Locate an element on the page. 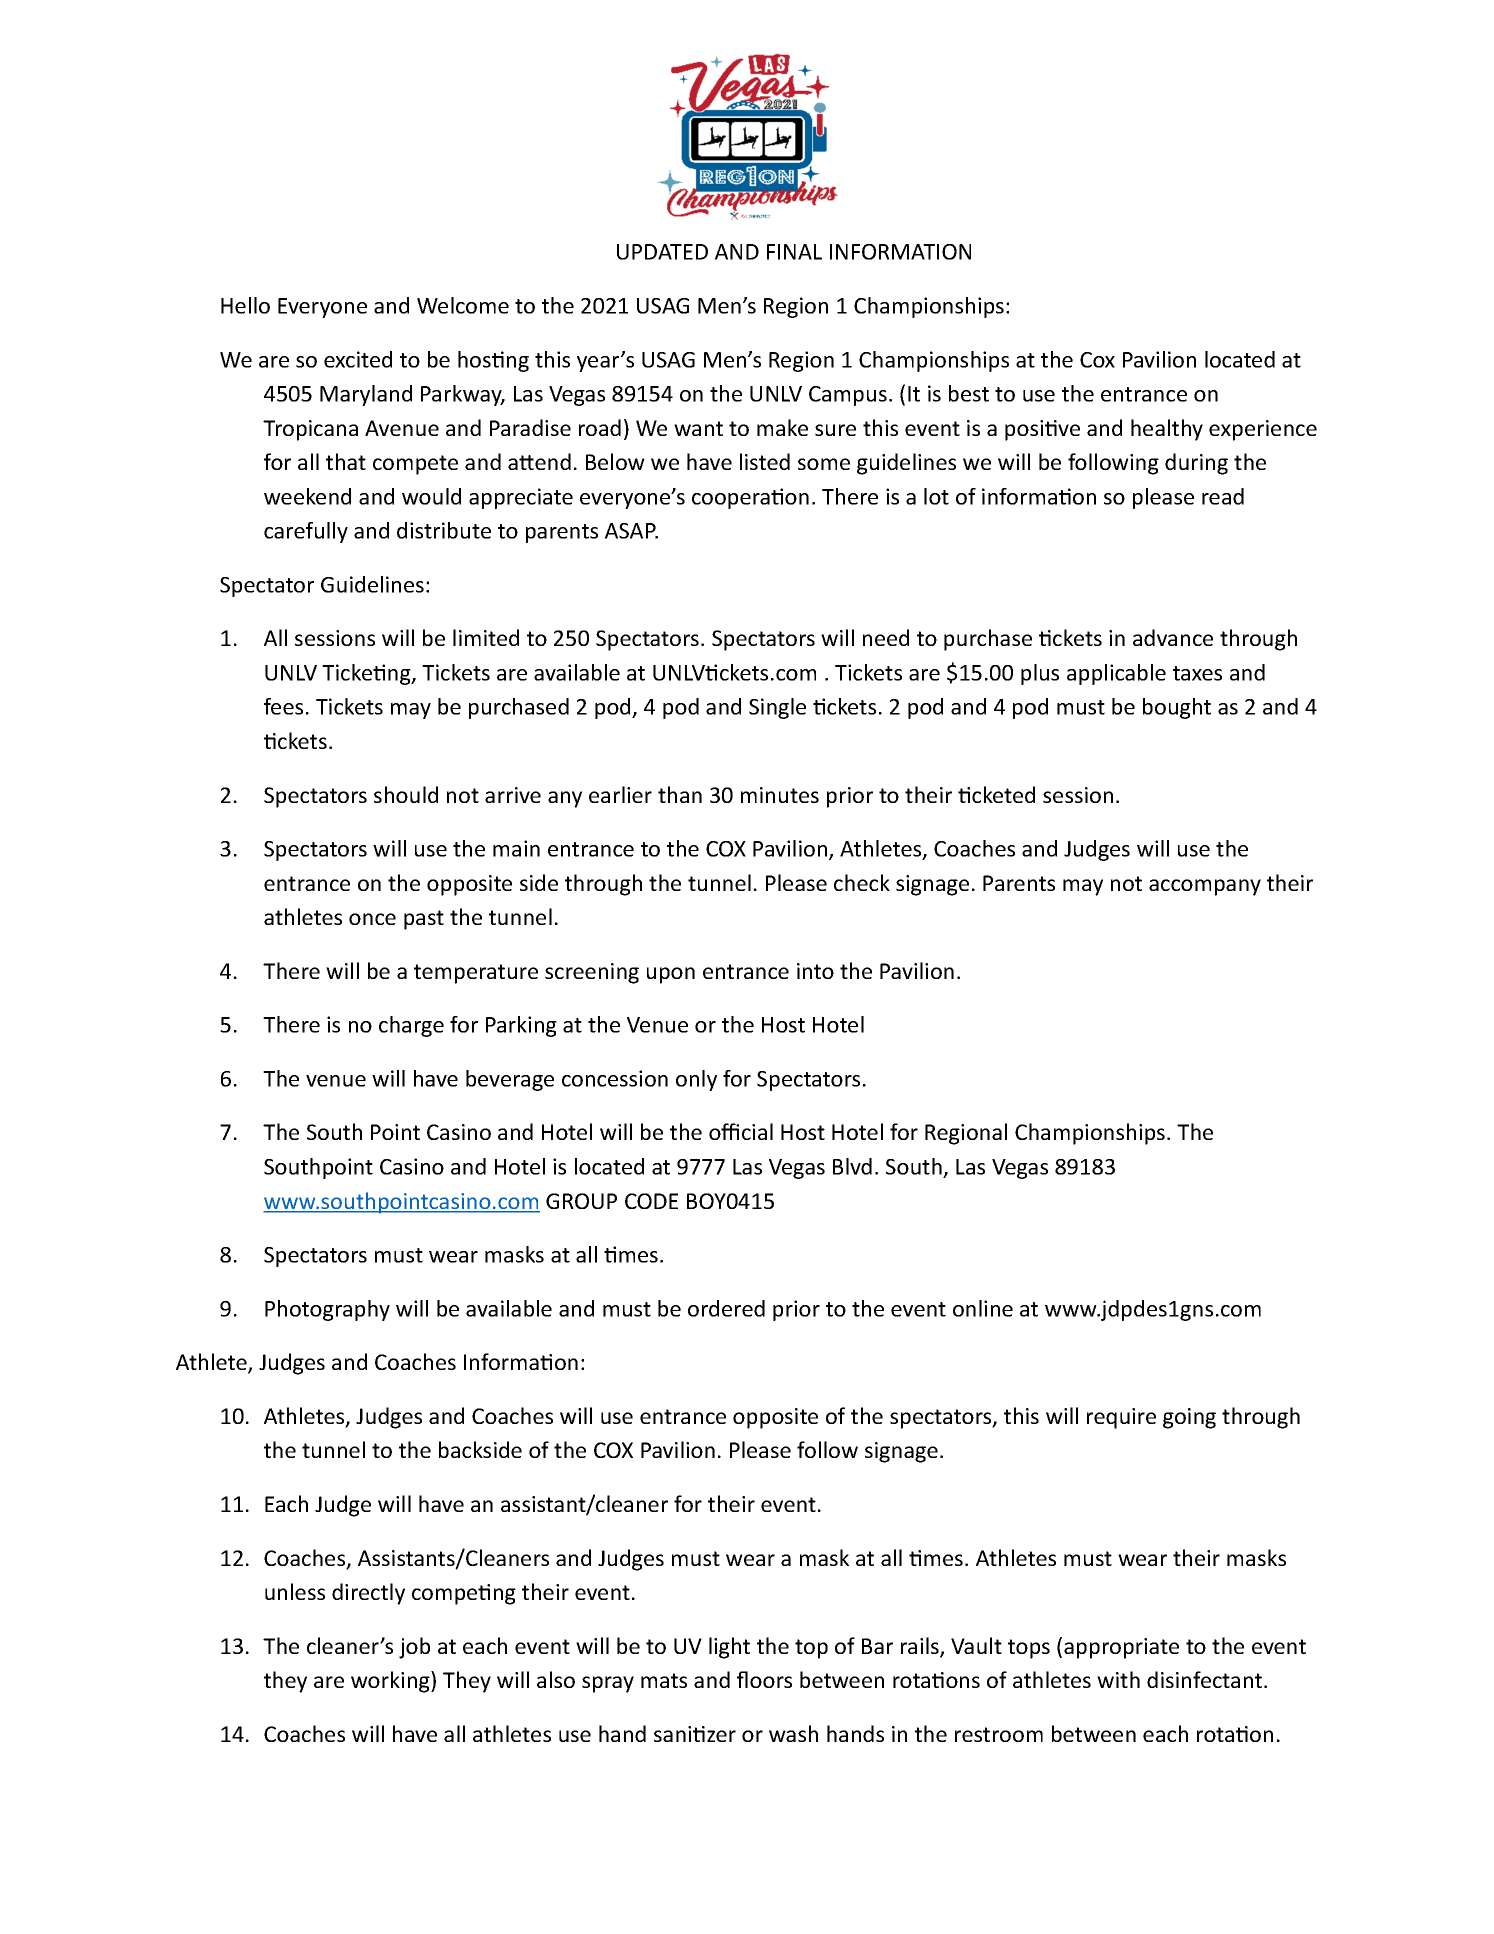 The width and height of the image is (1494, 1934). working is located at coordinates (391, 1682).
